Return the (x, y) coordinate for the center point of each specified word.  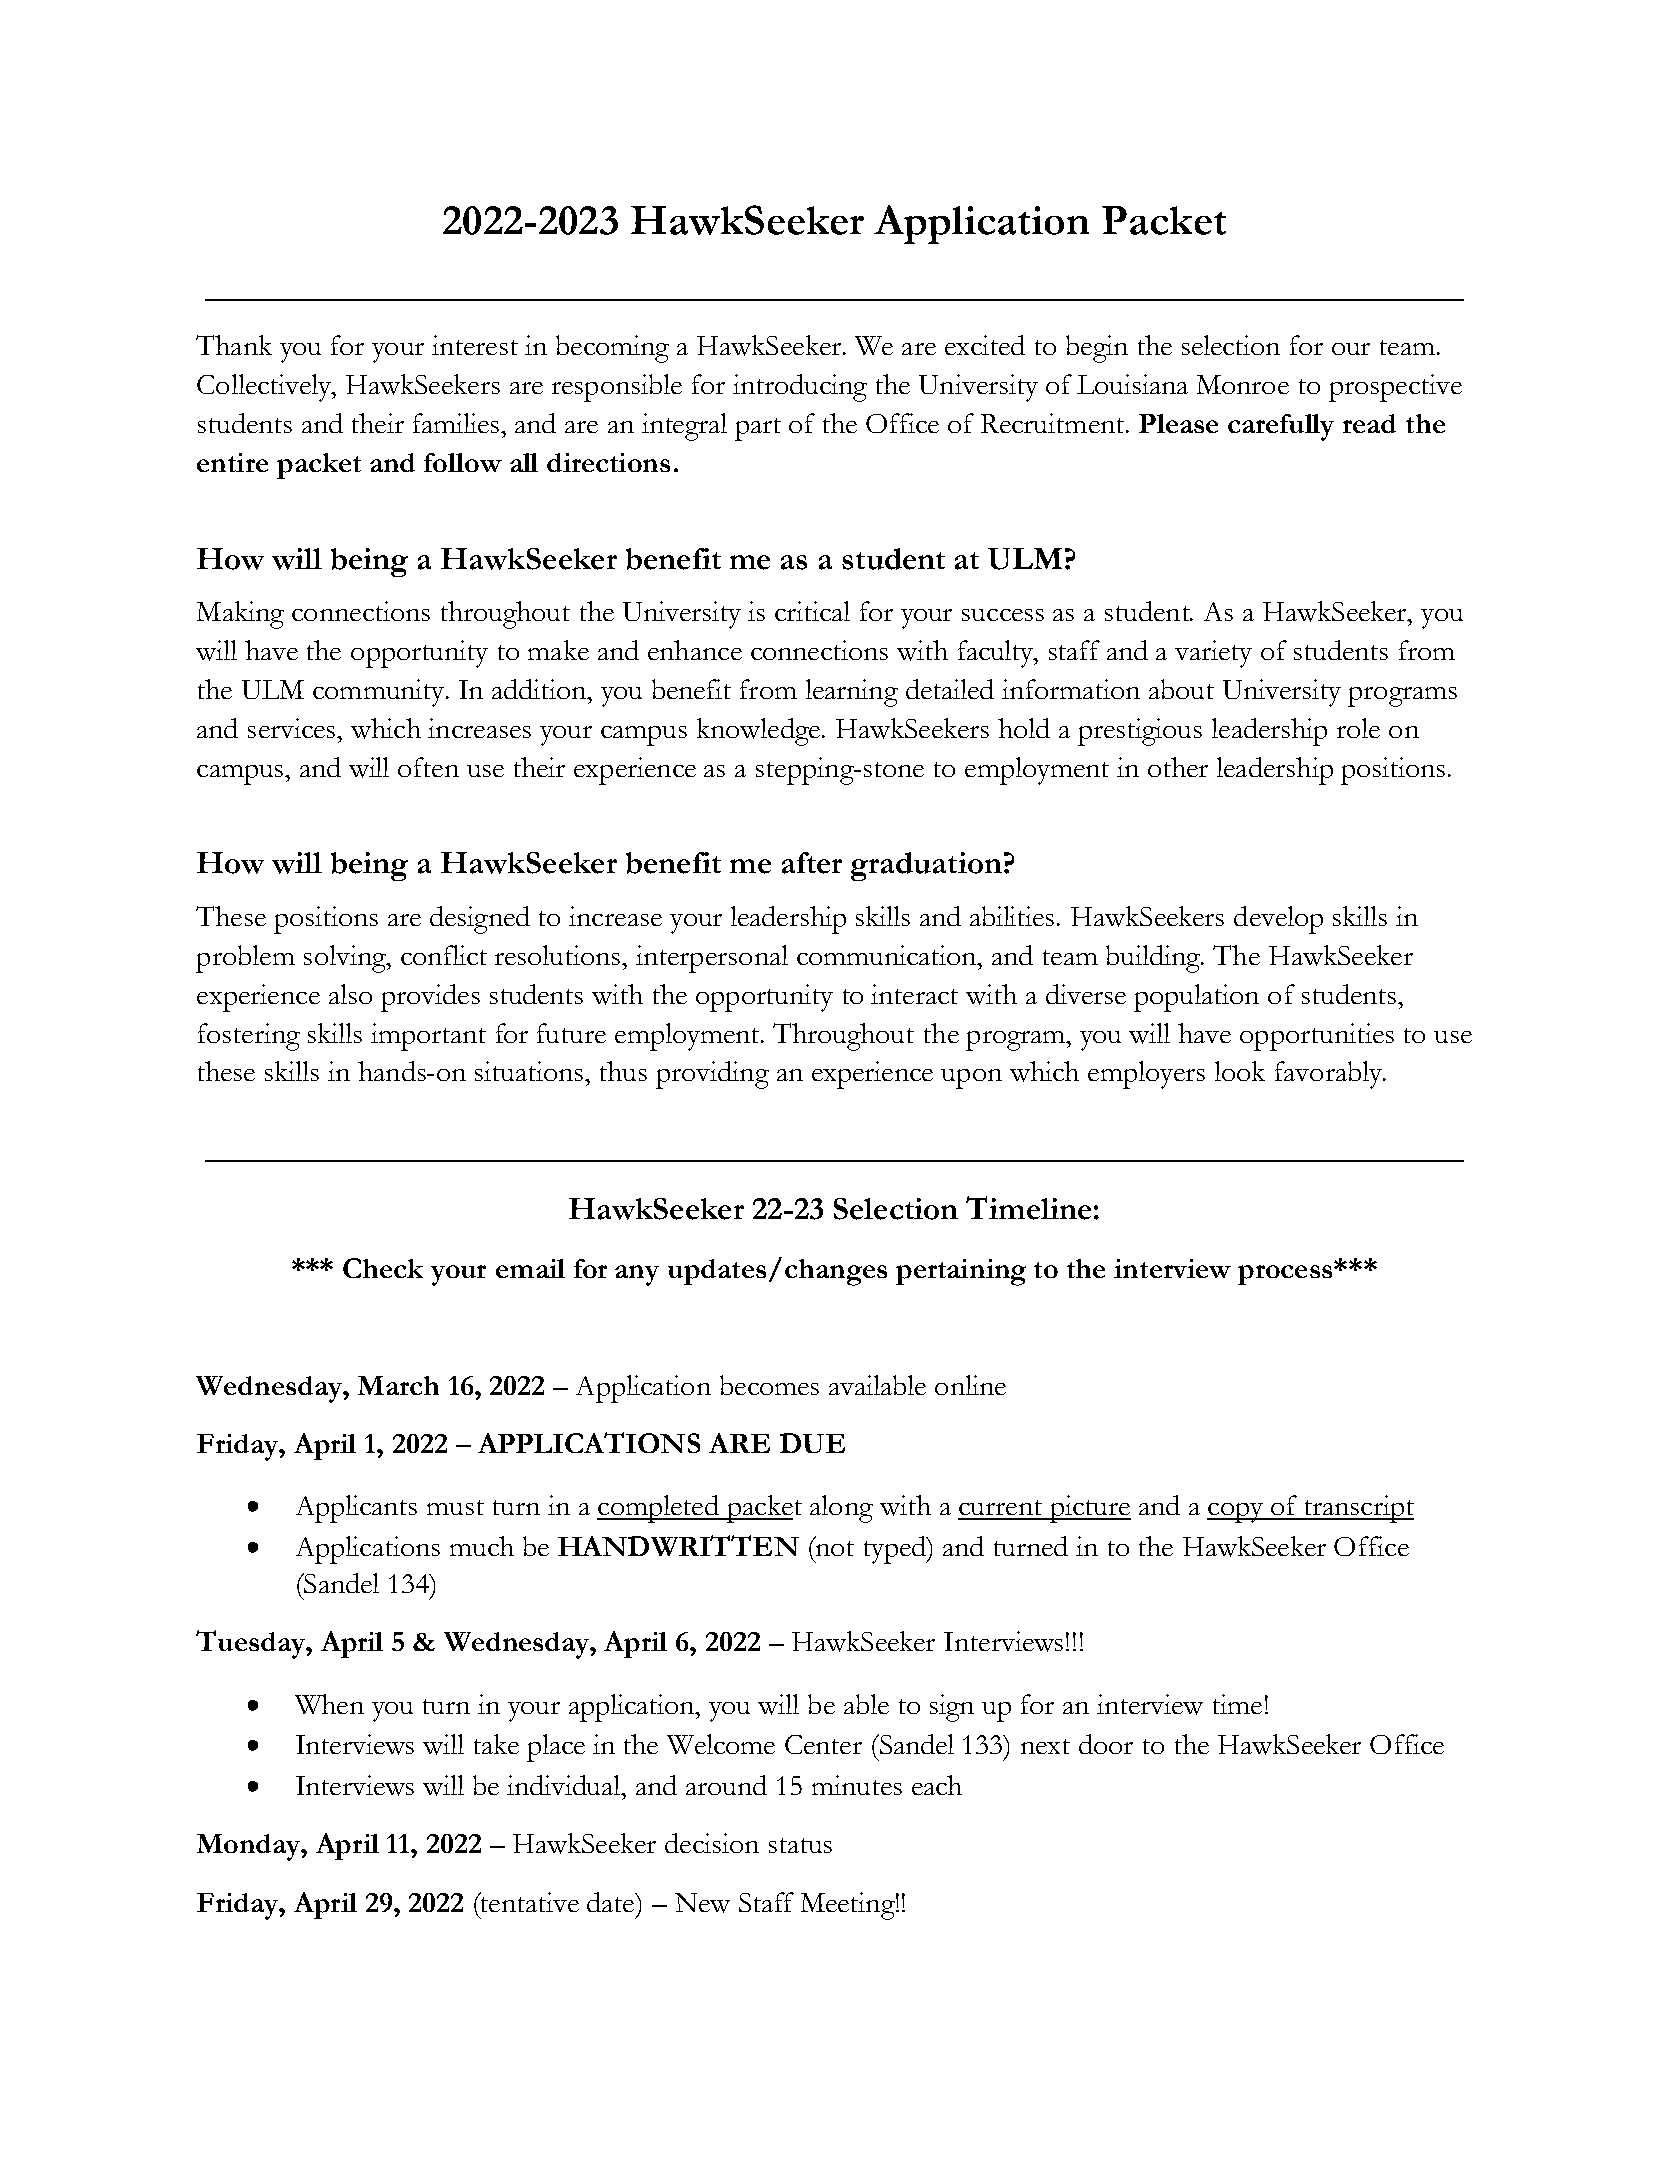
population (1196, 998)
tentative (529, 1902)
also (350, 994)
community (380, 693)
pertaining (961, 1272)
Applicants (356, 1509)
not (835, 1548)
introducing (800, 388)
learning (852, 693)
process (1286, 1273)
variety (1213, 654)
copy (1236, 1513)
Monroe (1243, 384)
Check (383, 1268)
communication (888, 955)
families (457, 423)
